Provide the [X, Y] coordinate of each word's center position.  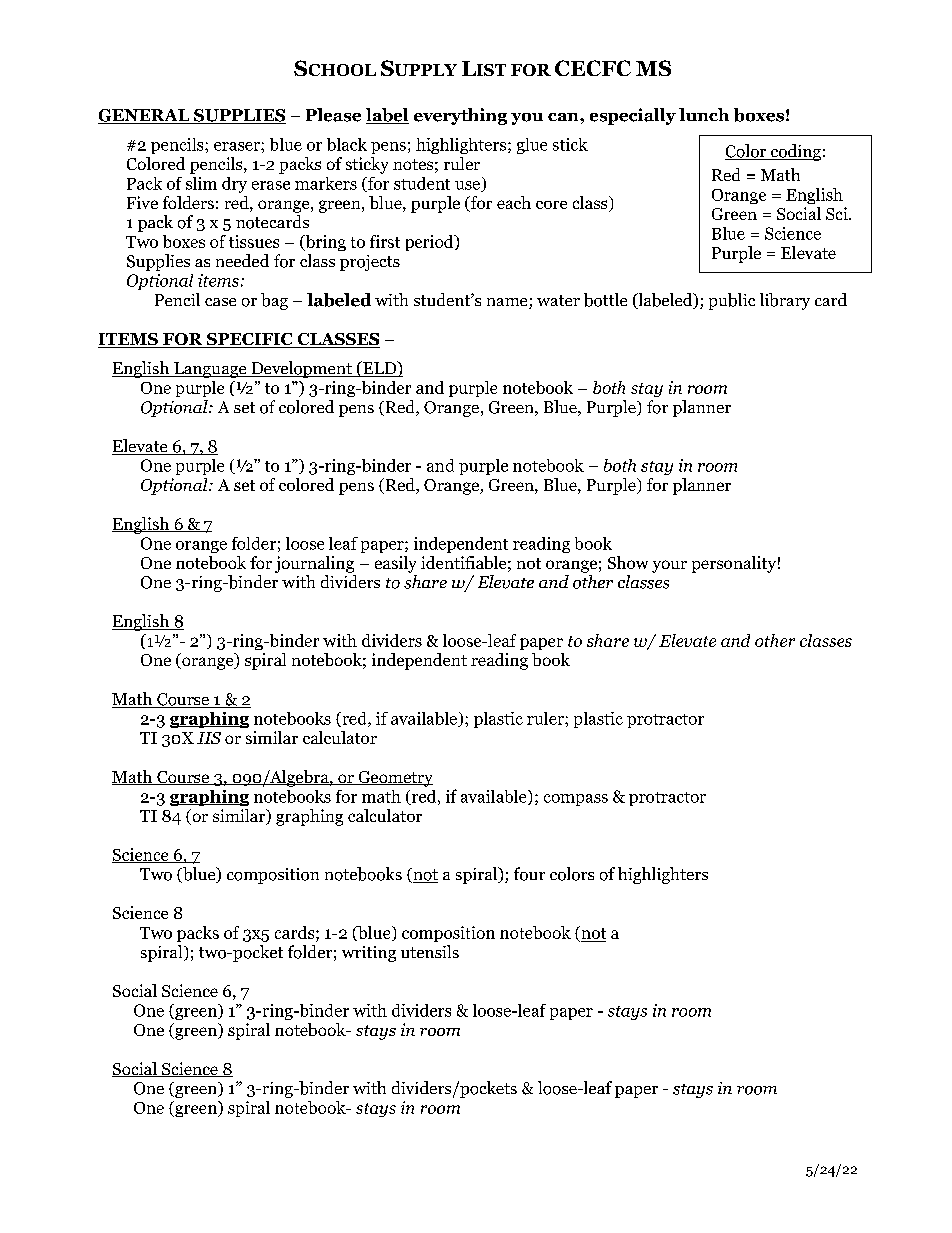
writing [369, 954]
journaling [314, 564]
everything [460, 116]
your [669, 566]
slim [201, 183]
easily [395, 564]
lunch [704, 114]
